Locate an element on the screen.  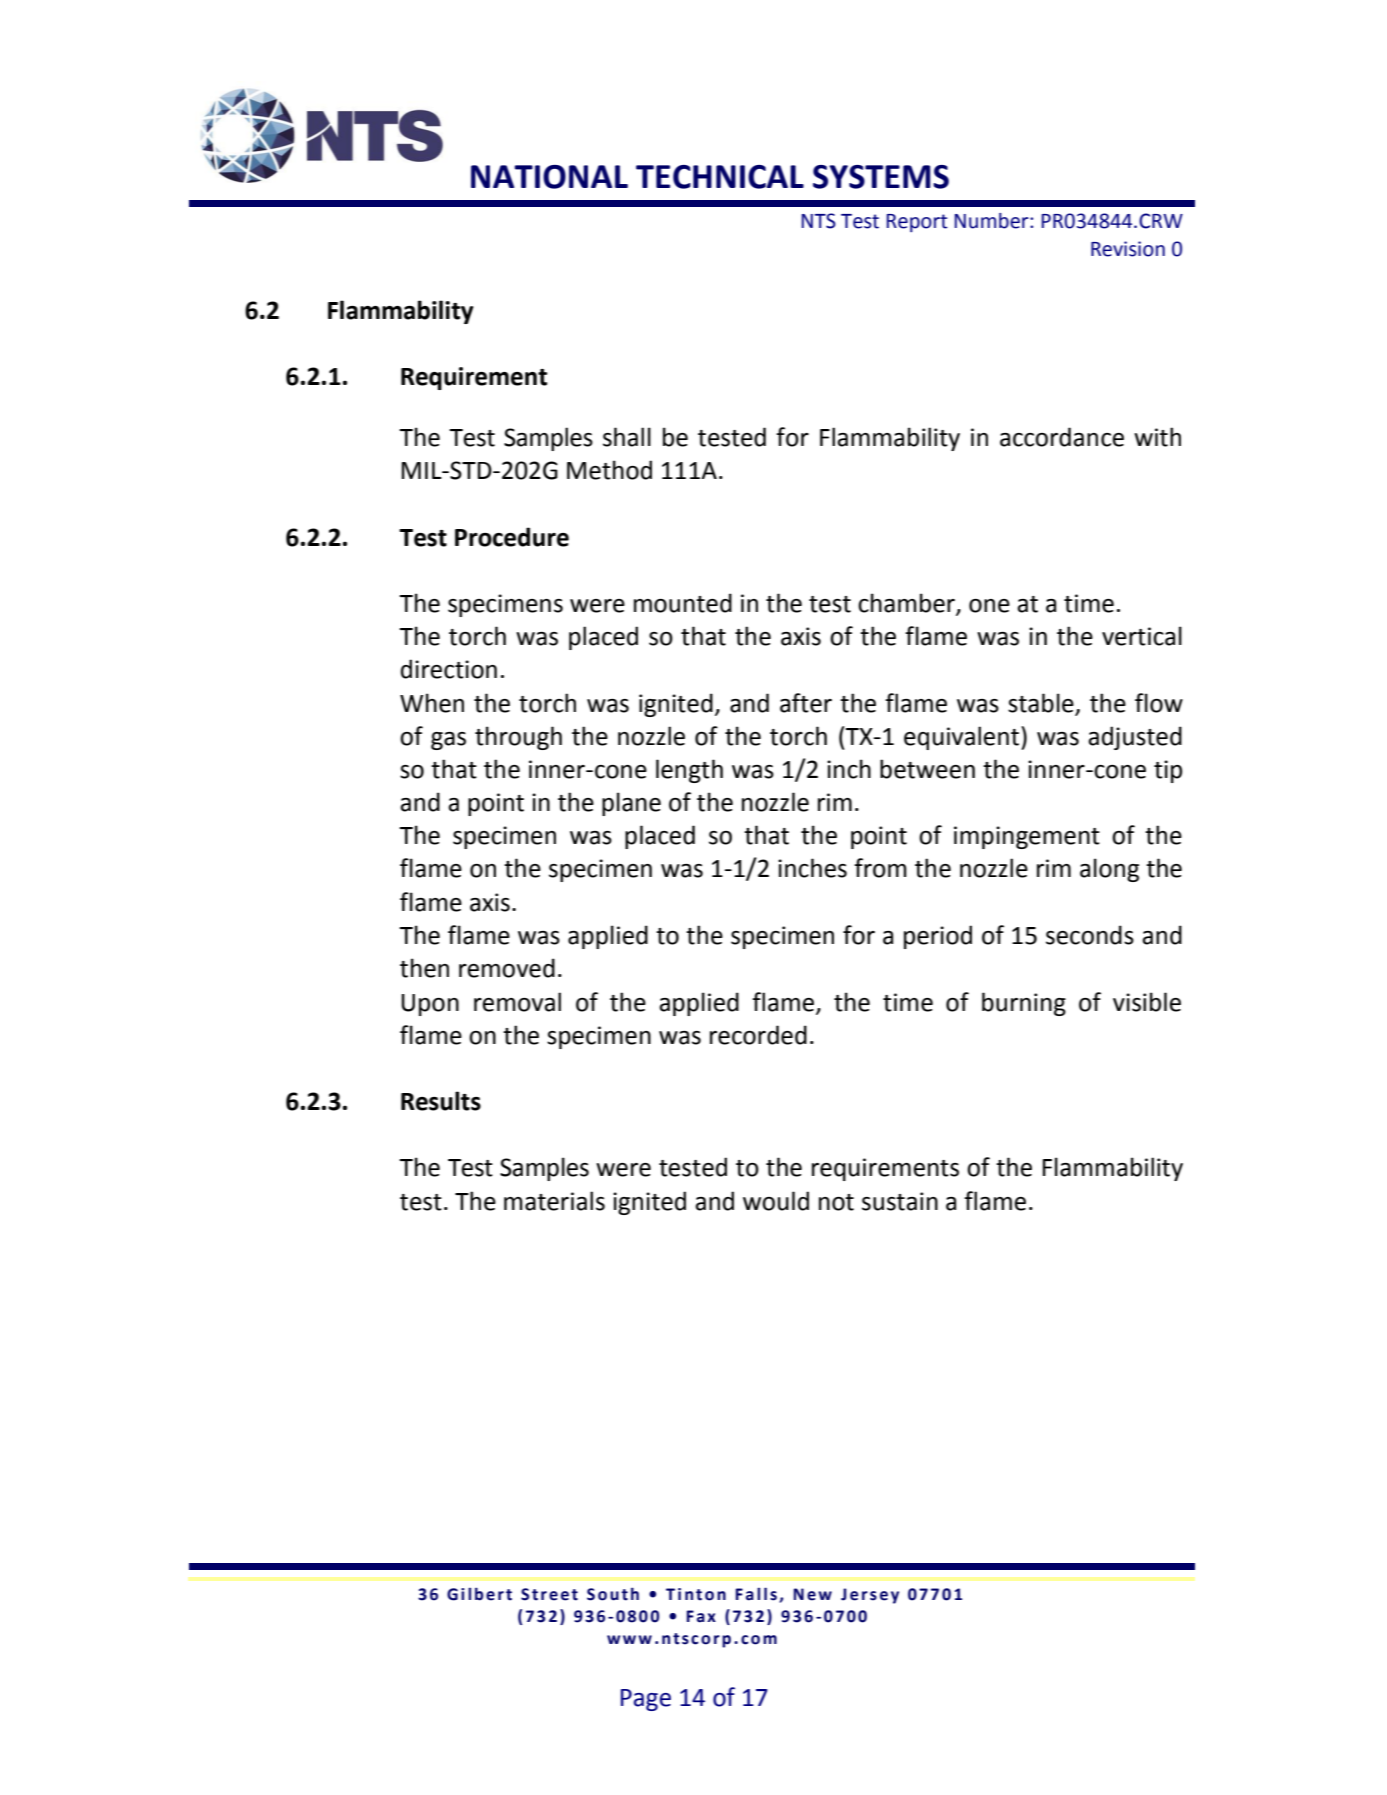
Revision is located at coordinates (1128, 249).
